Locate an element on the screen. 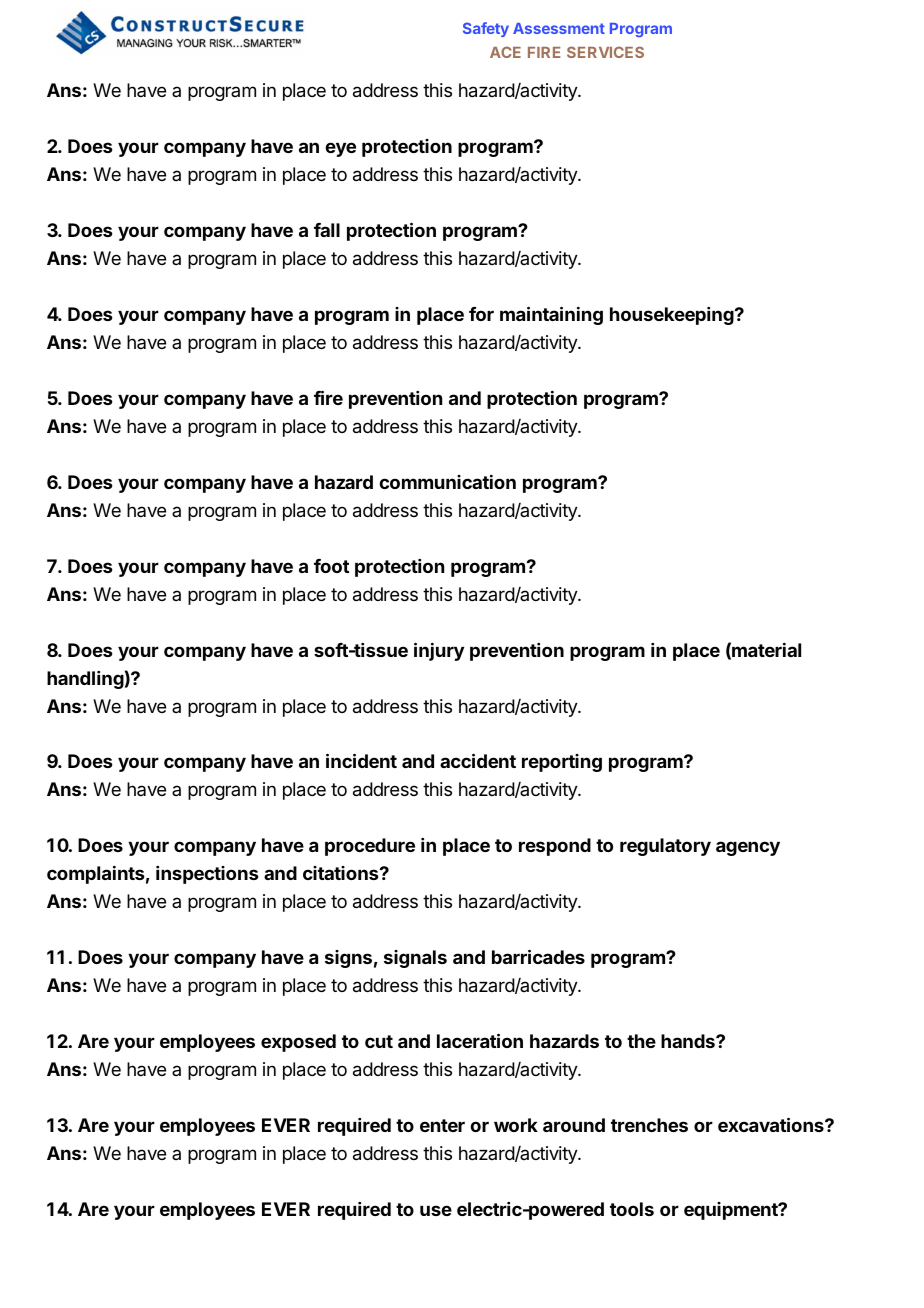 This screenshot has height=1308, width=924. eye is located at coordinates (340, 149).
